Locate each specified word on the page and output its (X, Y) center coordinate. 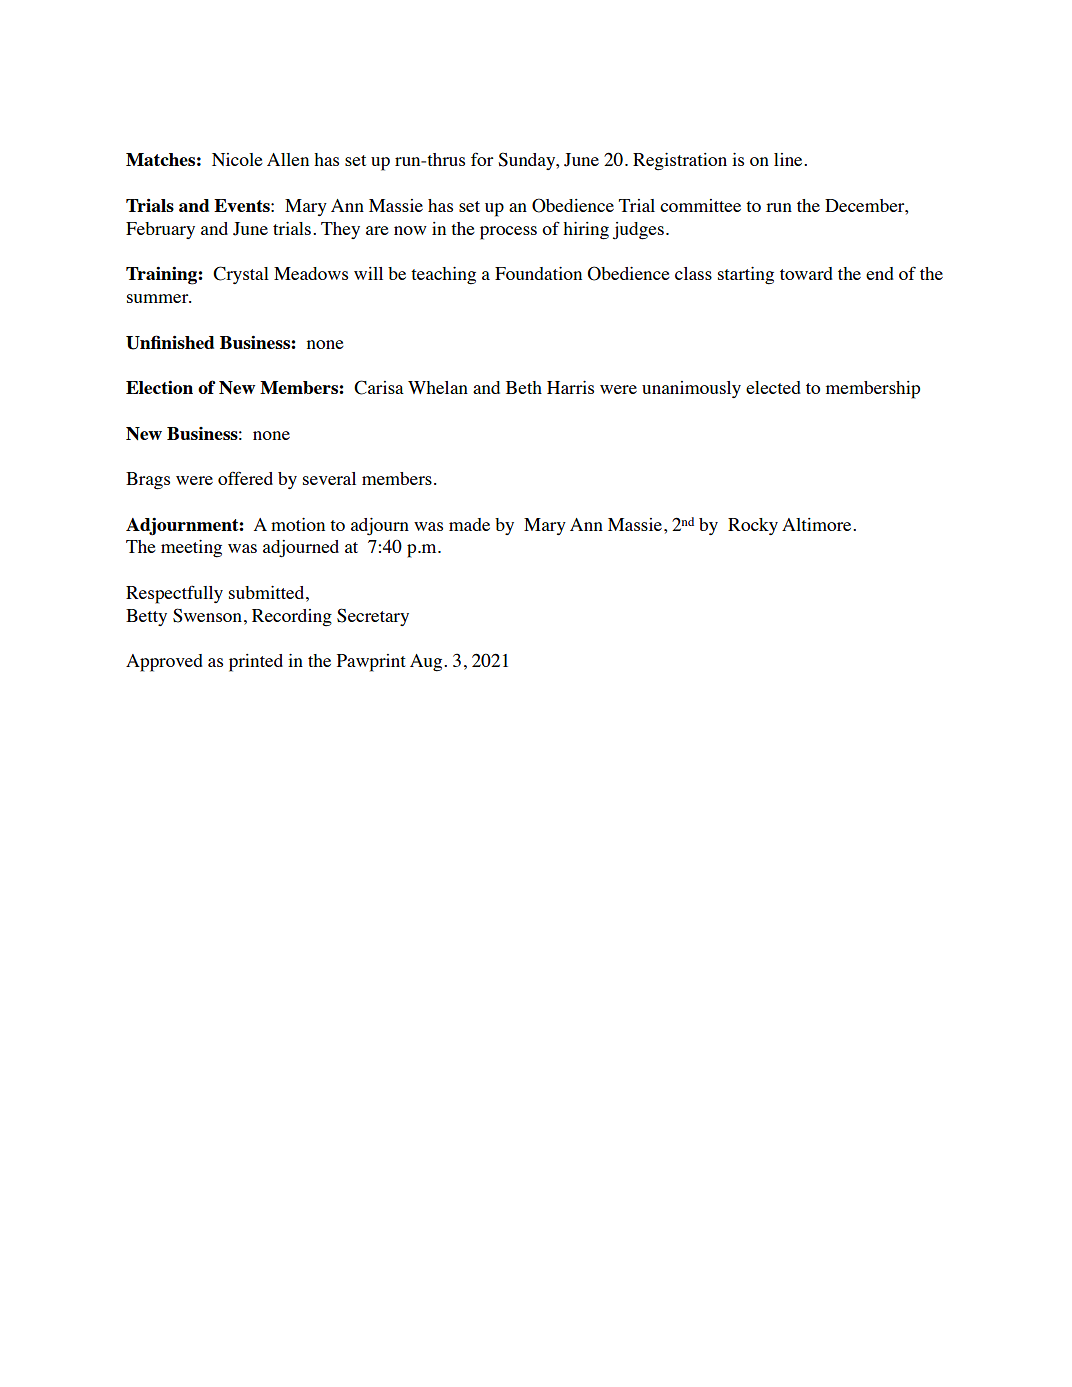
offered (245, 478)
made (469, 524)
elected (773, 387)
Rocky (753, 526)
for (482, 159)
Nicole (237, 159)
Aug (427, 663)
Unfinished (170, 342)
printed (256, 663)
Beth (524, 387)
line (789, 159)
